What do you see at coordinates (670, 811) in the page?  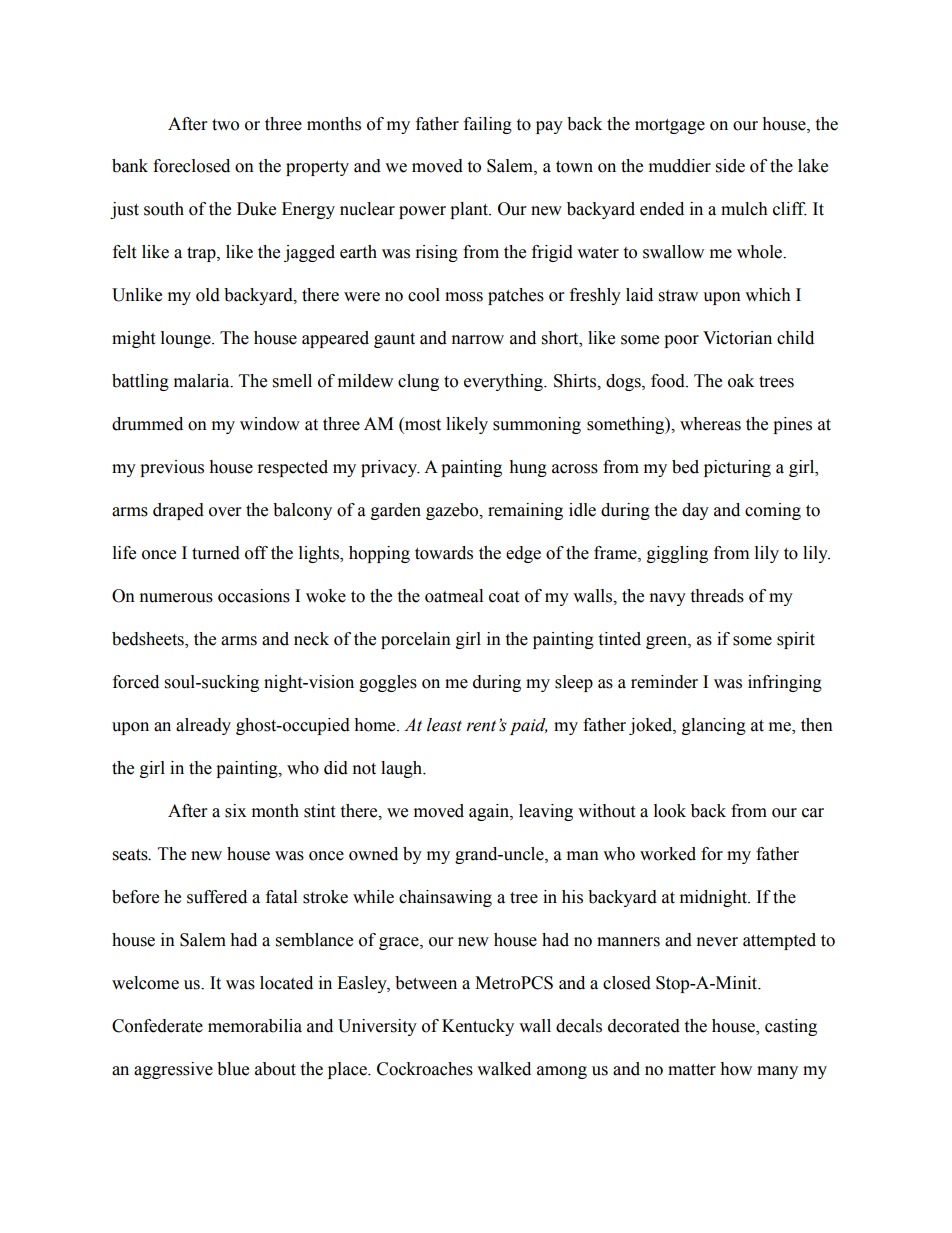 I see `look` at bounding box center [670, 811].
